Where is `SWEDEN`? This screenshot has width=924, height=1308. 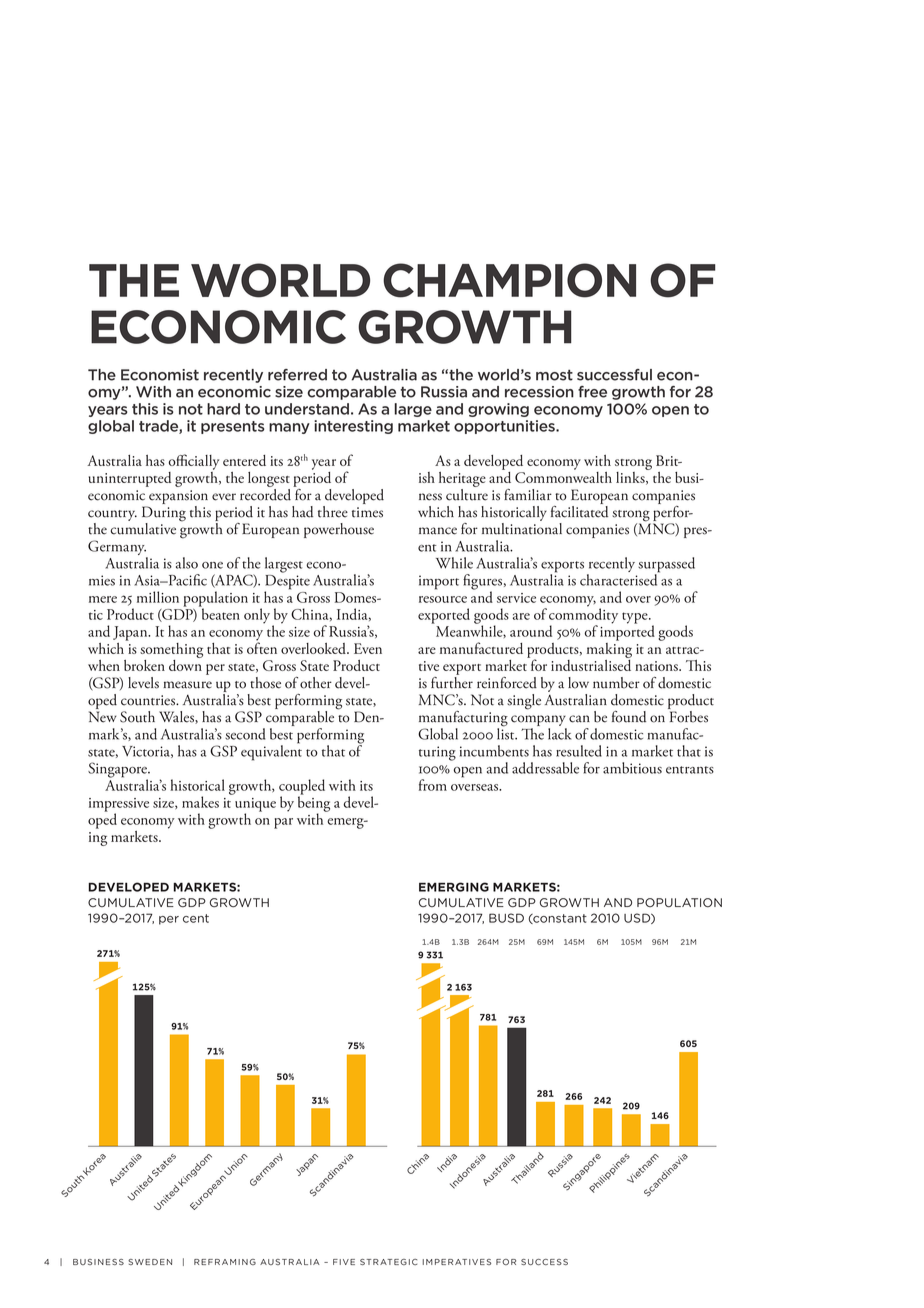
SWEDEN is located at coordinates (150, 1262).
